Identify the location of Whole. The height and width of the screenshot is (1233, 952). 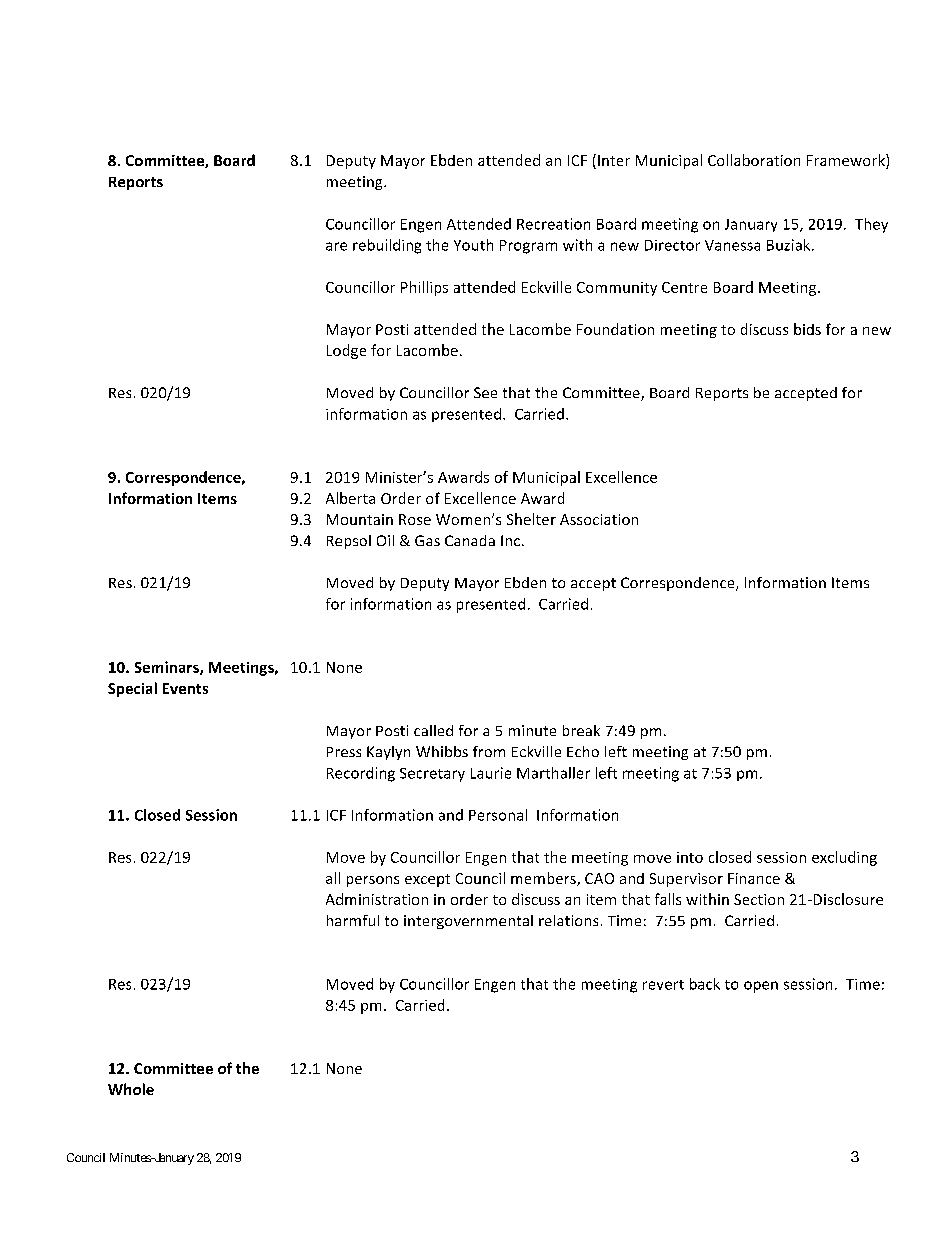
(131, 1089).
